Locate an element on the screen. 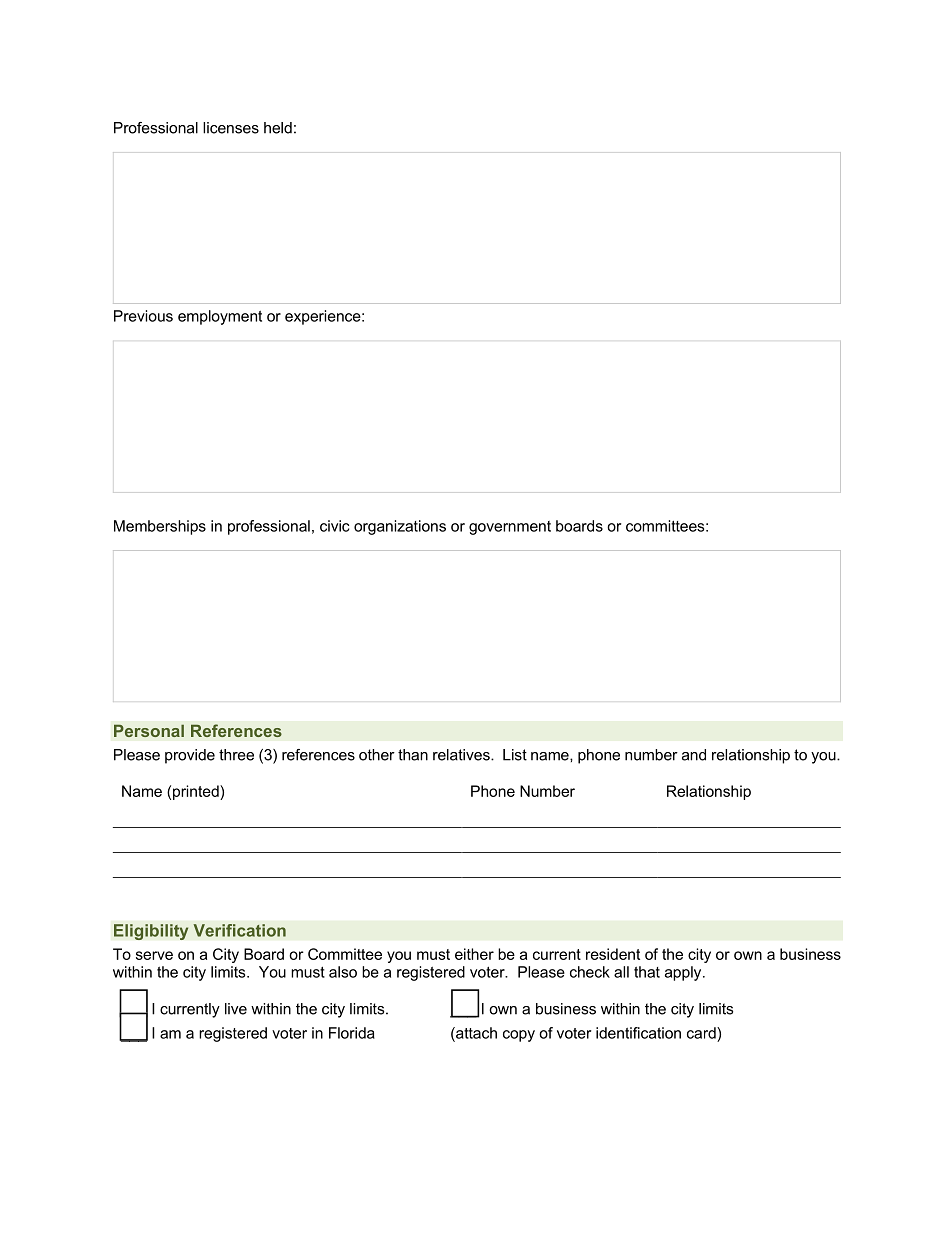 The image size is (952, 1233). civic is located at coordinates (335, 526).
